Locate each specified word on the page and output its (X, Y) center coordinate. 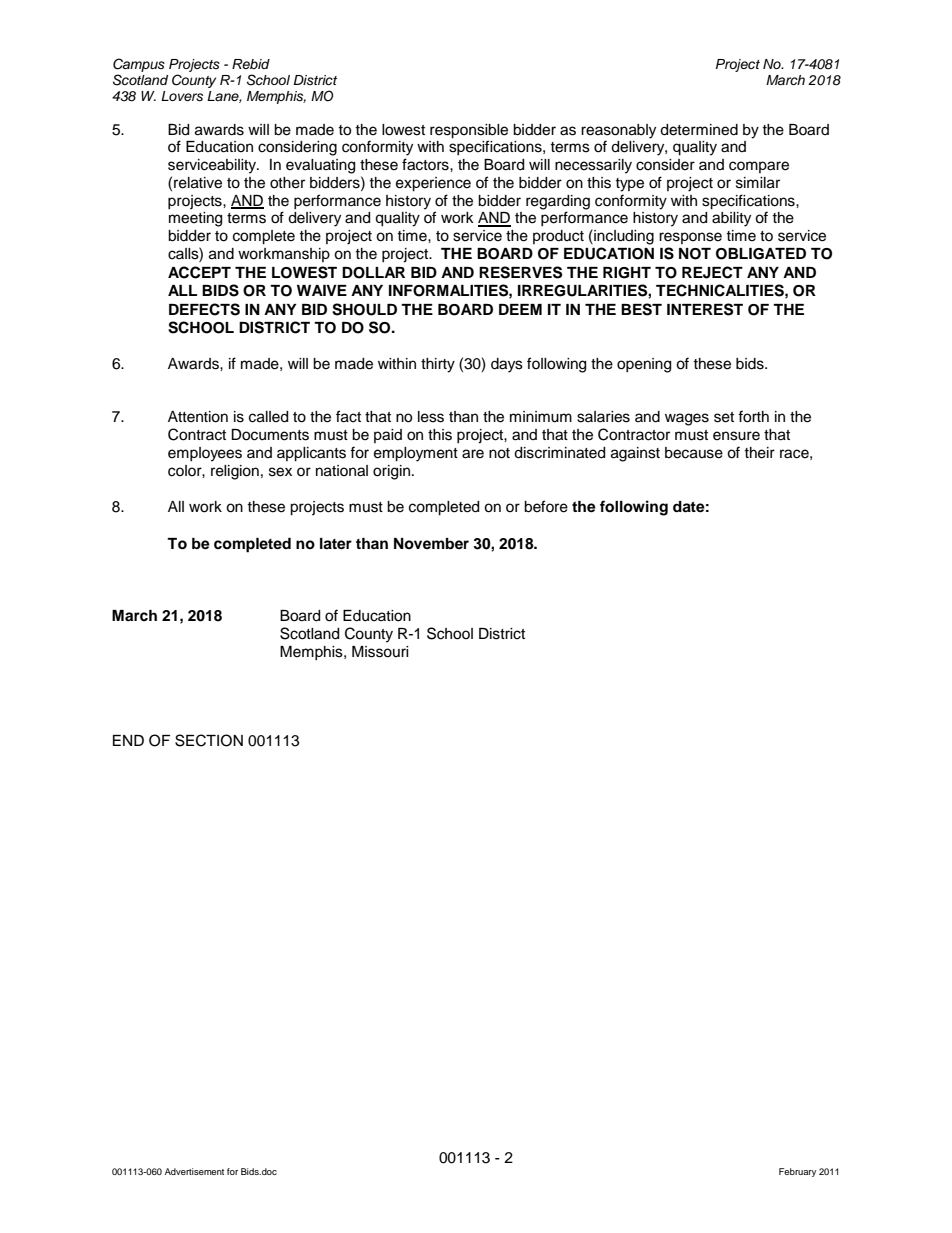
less (431, 417)
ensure (736, 436)
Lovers (182, 96)
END (128, 740)
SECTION (209, 740)
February (797, 1172)
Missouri (380, 652)
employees (205, 454)
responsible (469, 131)
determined (699, 130)
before (546, 506)
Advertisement (194, 1171)
